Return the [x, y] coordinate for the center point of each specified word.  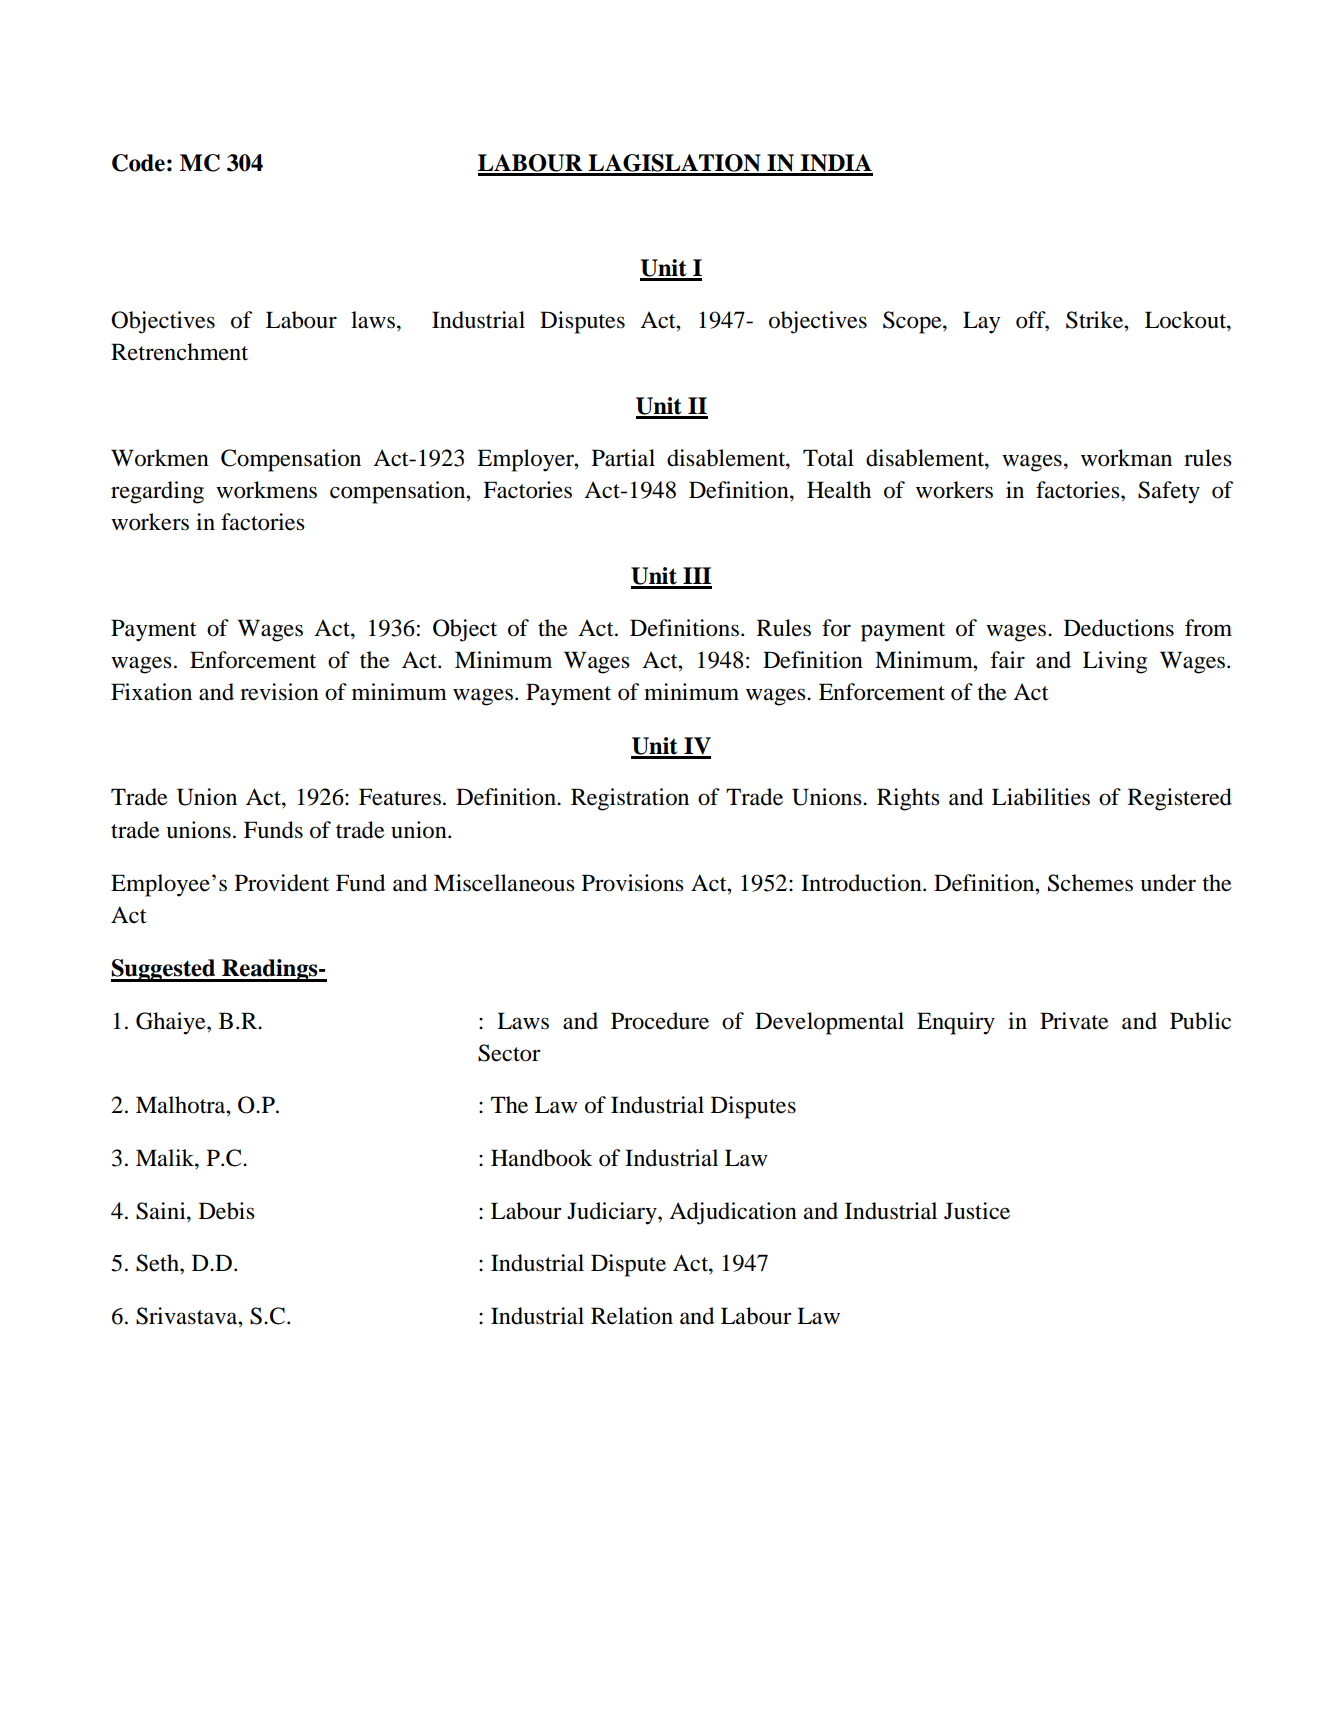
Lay [981, 322]
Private [1074, 1021]
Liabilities [1041, 797]
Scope [913, 322]
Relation [632, 1316]
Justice [977, 1211]
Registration [630, 799]
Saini [162, 1211]
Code [138, 163]
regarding [157, 492]
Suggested [164, 970]
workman [1126, 458]
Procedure [660, 1021]
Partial [623, 458]
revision [279, 692]
